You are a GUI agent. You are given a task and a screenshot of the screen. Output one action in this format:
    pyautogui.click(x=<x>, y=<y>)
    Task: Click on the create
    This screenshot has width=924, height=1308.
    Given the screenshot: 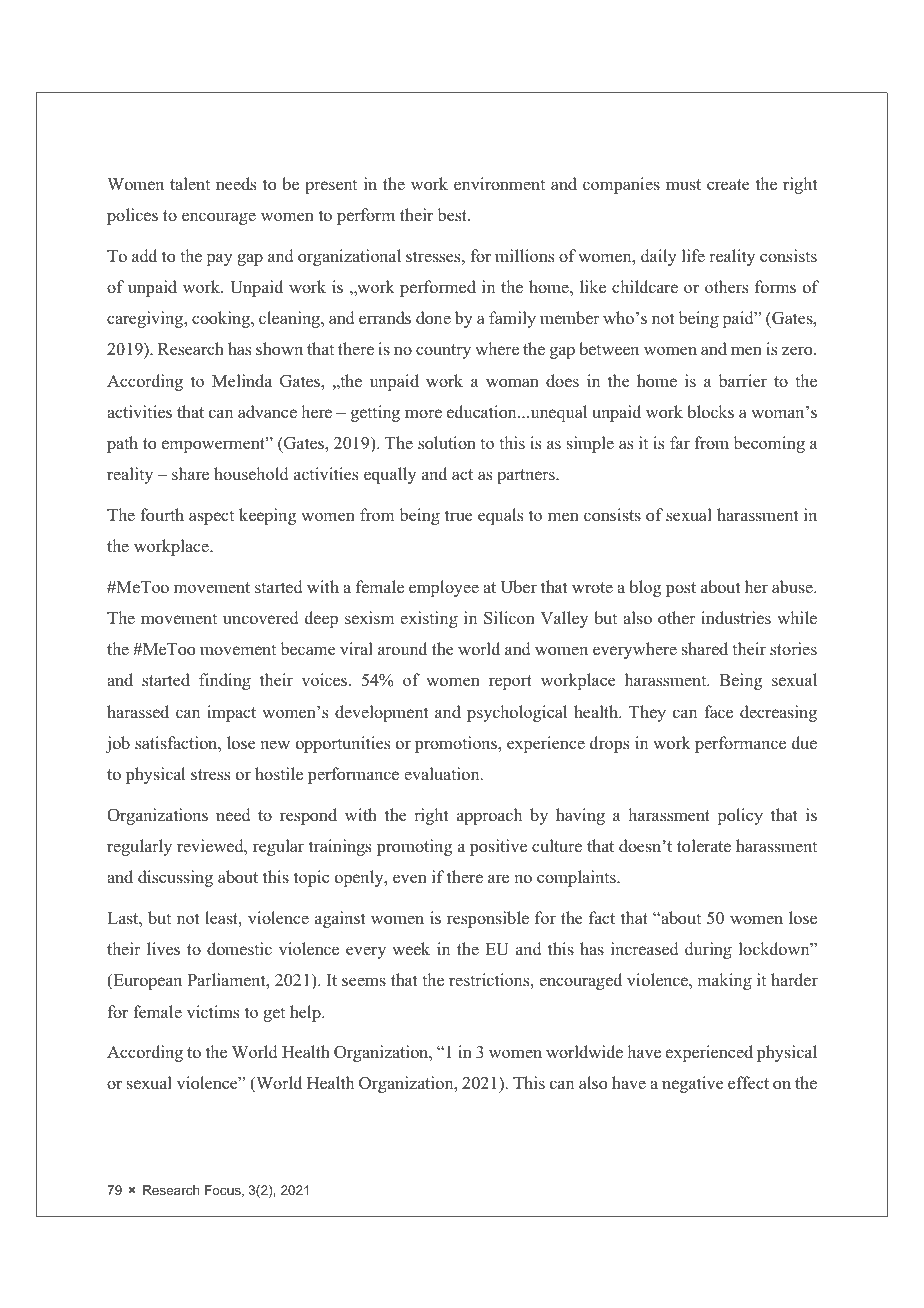 What is the action you would take?
    pyautogui.click(x=728, y=185)
